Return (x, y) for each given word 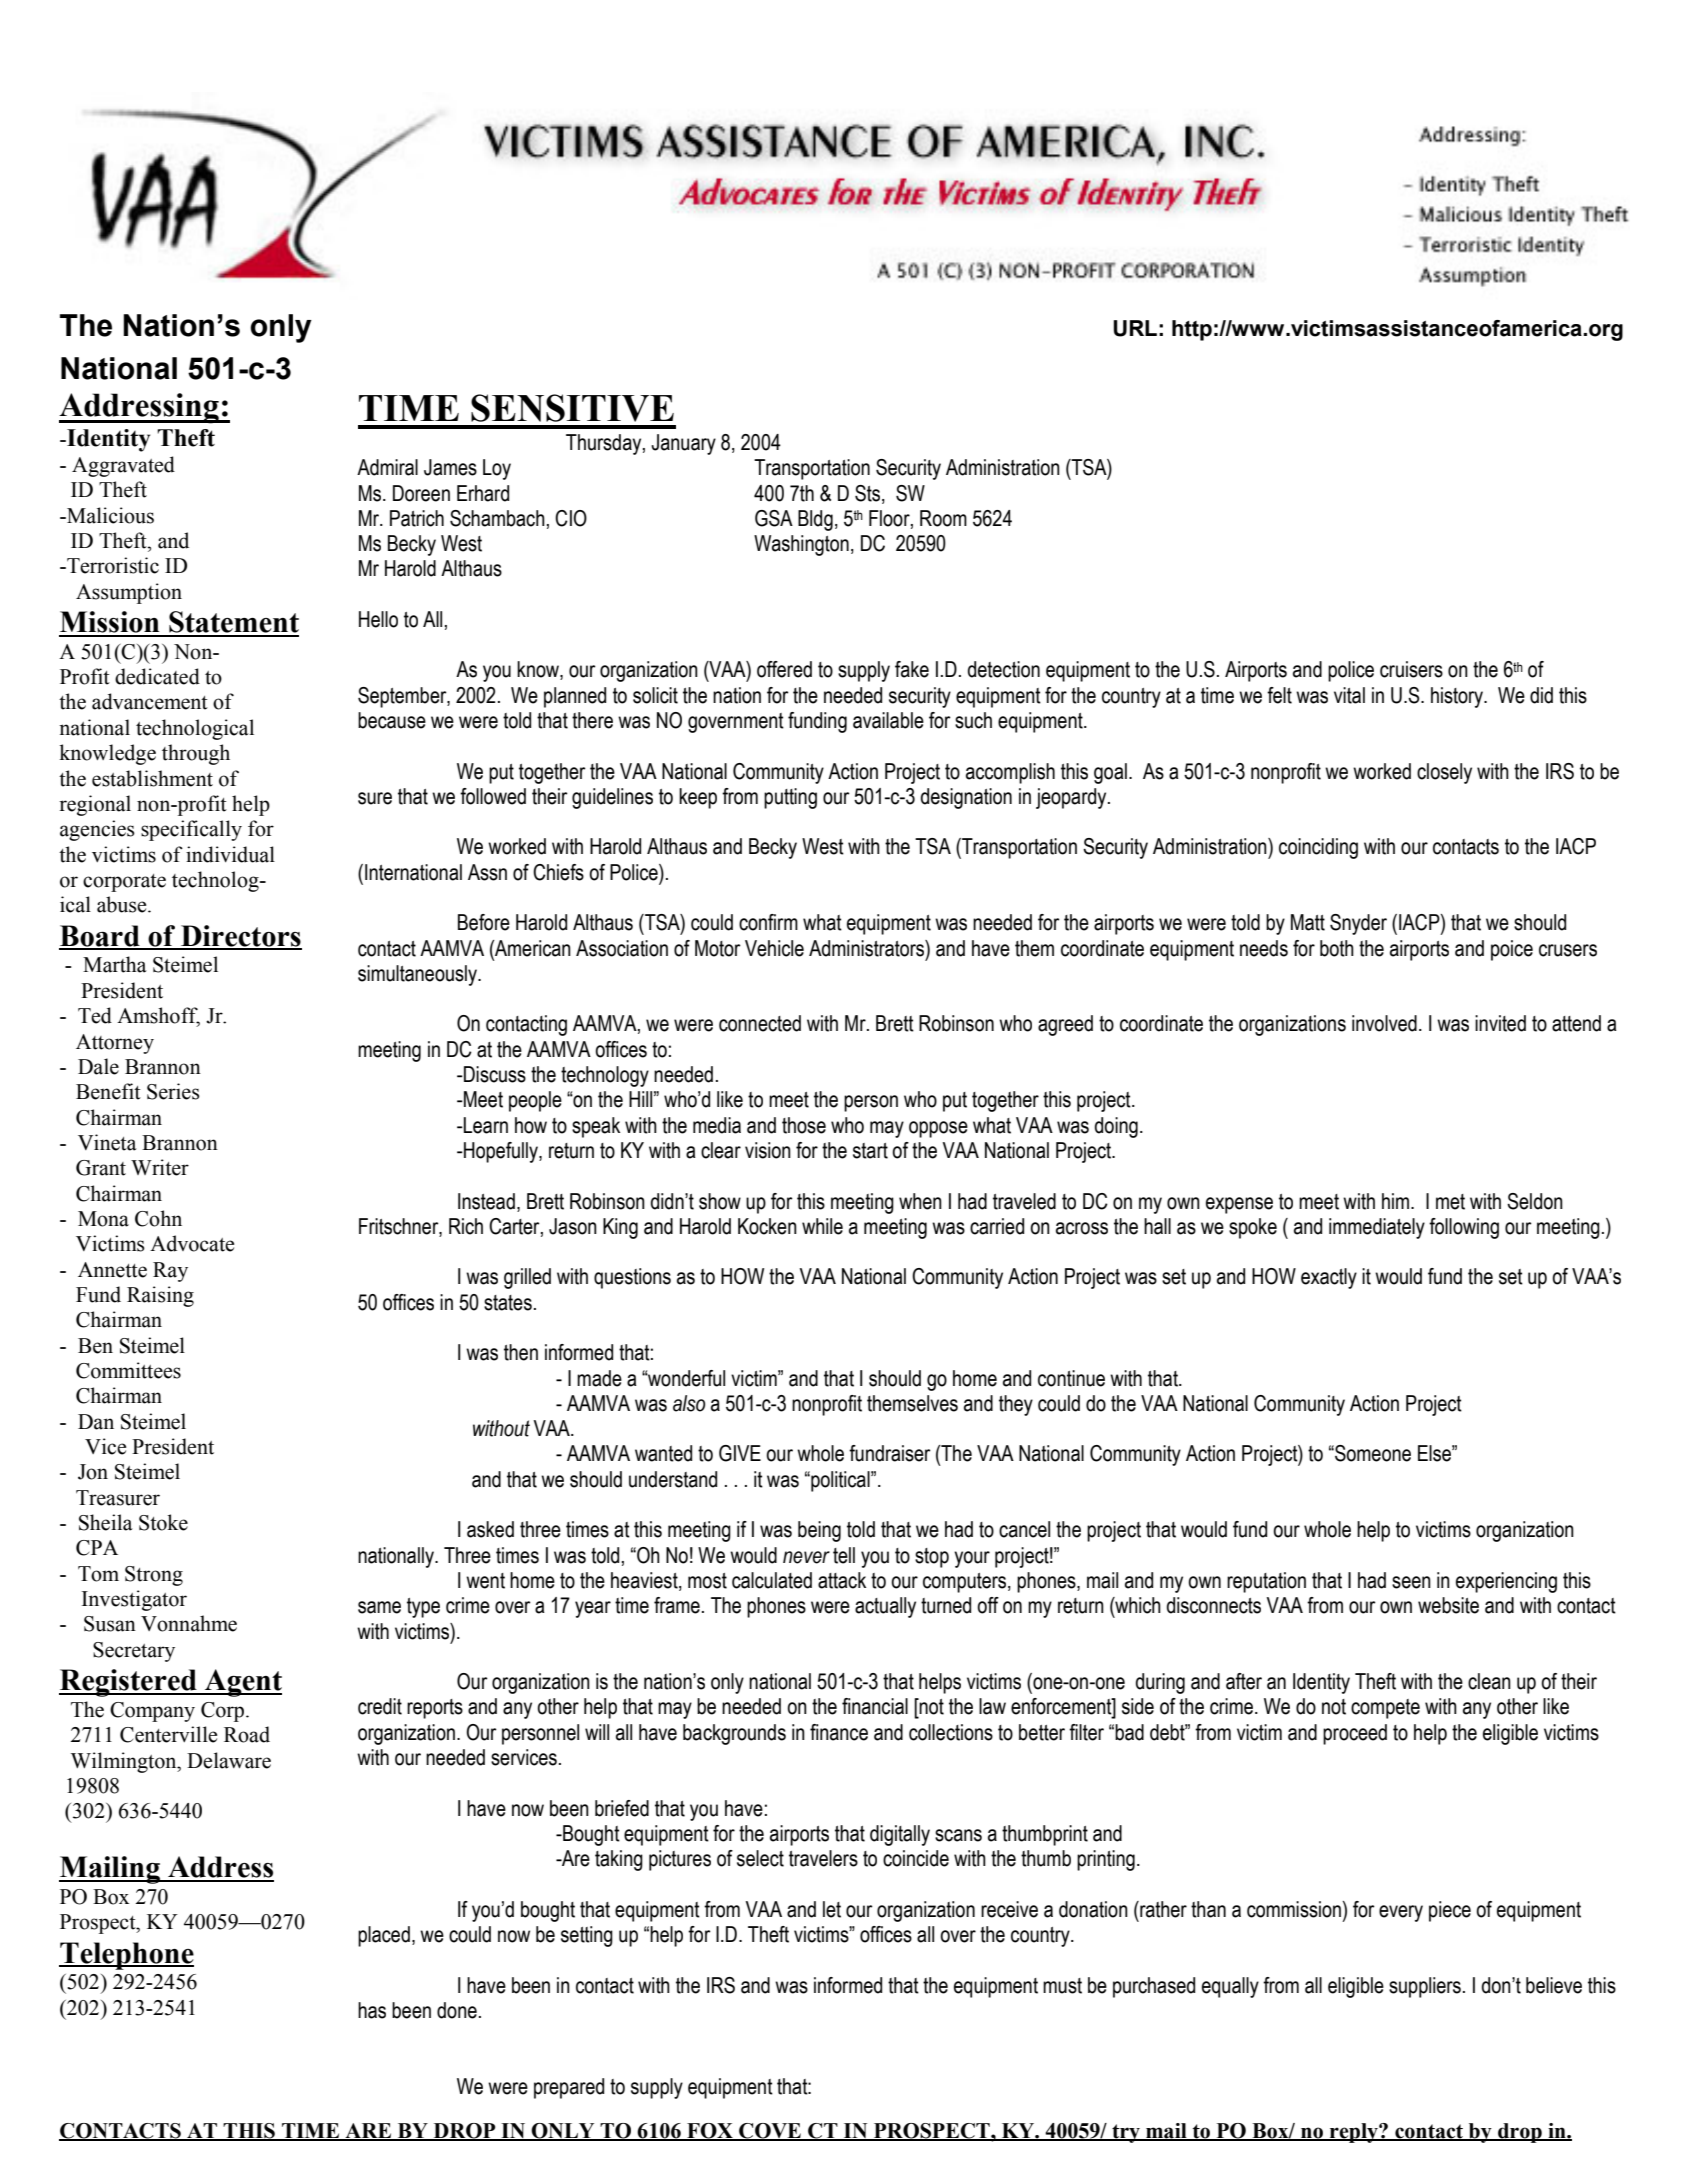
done (457, 2010)
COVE (770, 2131)
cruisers (1411, 669)
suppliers (1425, 1987)
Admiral (387, 467)
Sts (869, 494)
